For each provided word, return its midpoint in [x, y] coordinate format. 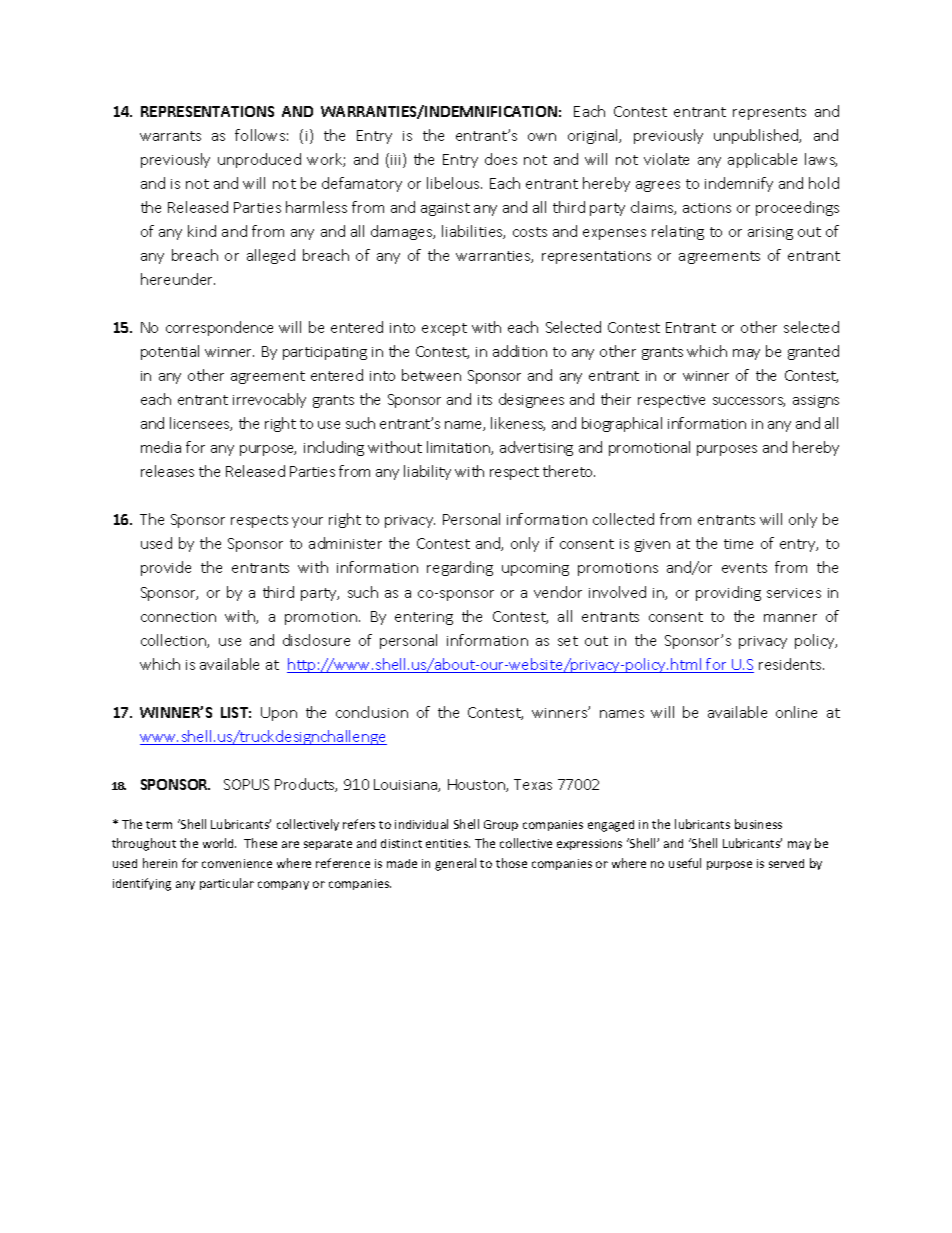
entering [424, 618]
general [455, 864]
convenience [237, 863]
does [501, 159]
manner [790, 618]
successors [749, 402]
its [485, 400]
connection [178, 617]
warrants [170, 136]
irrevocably [269, 400]
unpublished [757, 136]
